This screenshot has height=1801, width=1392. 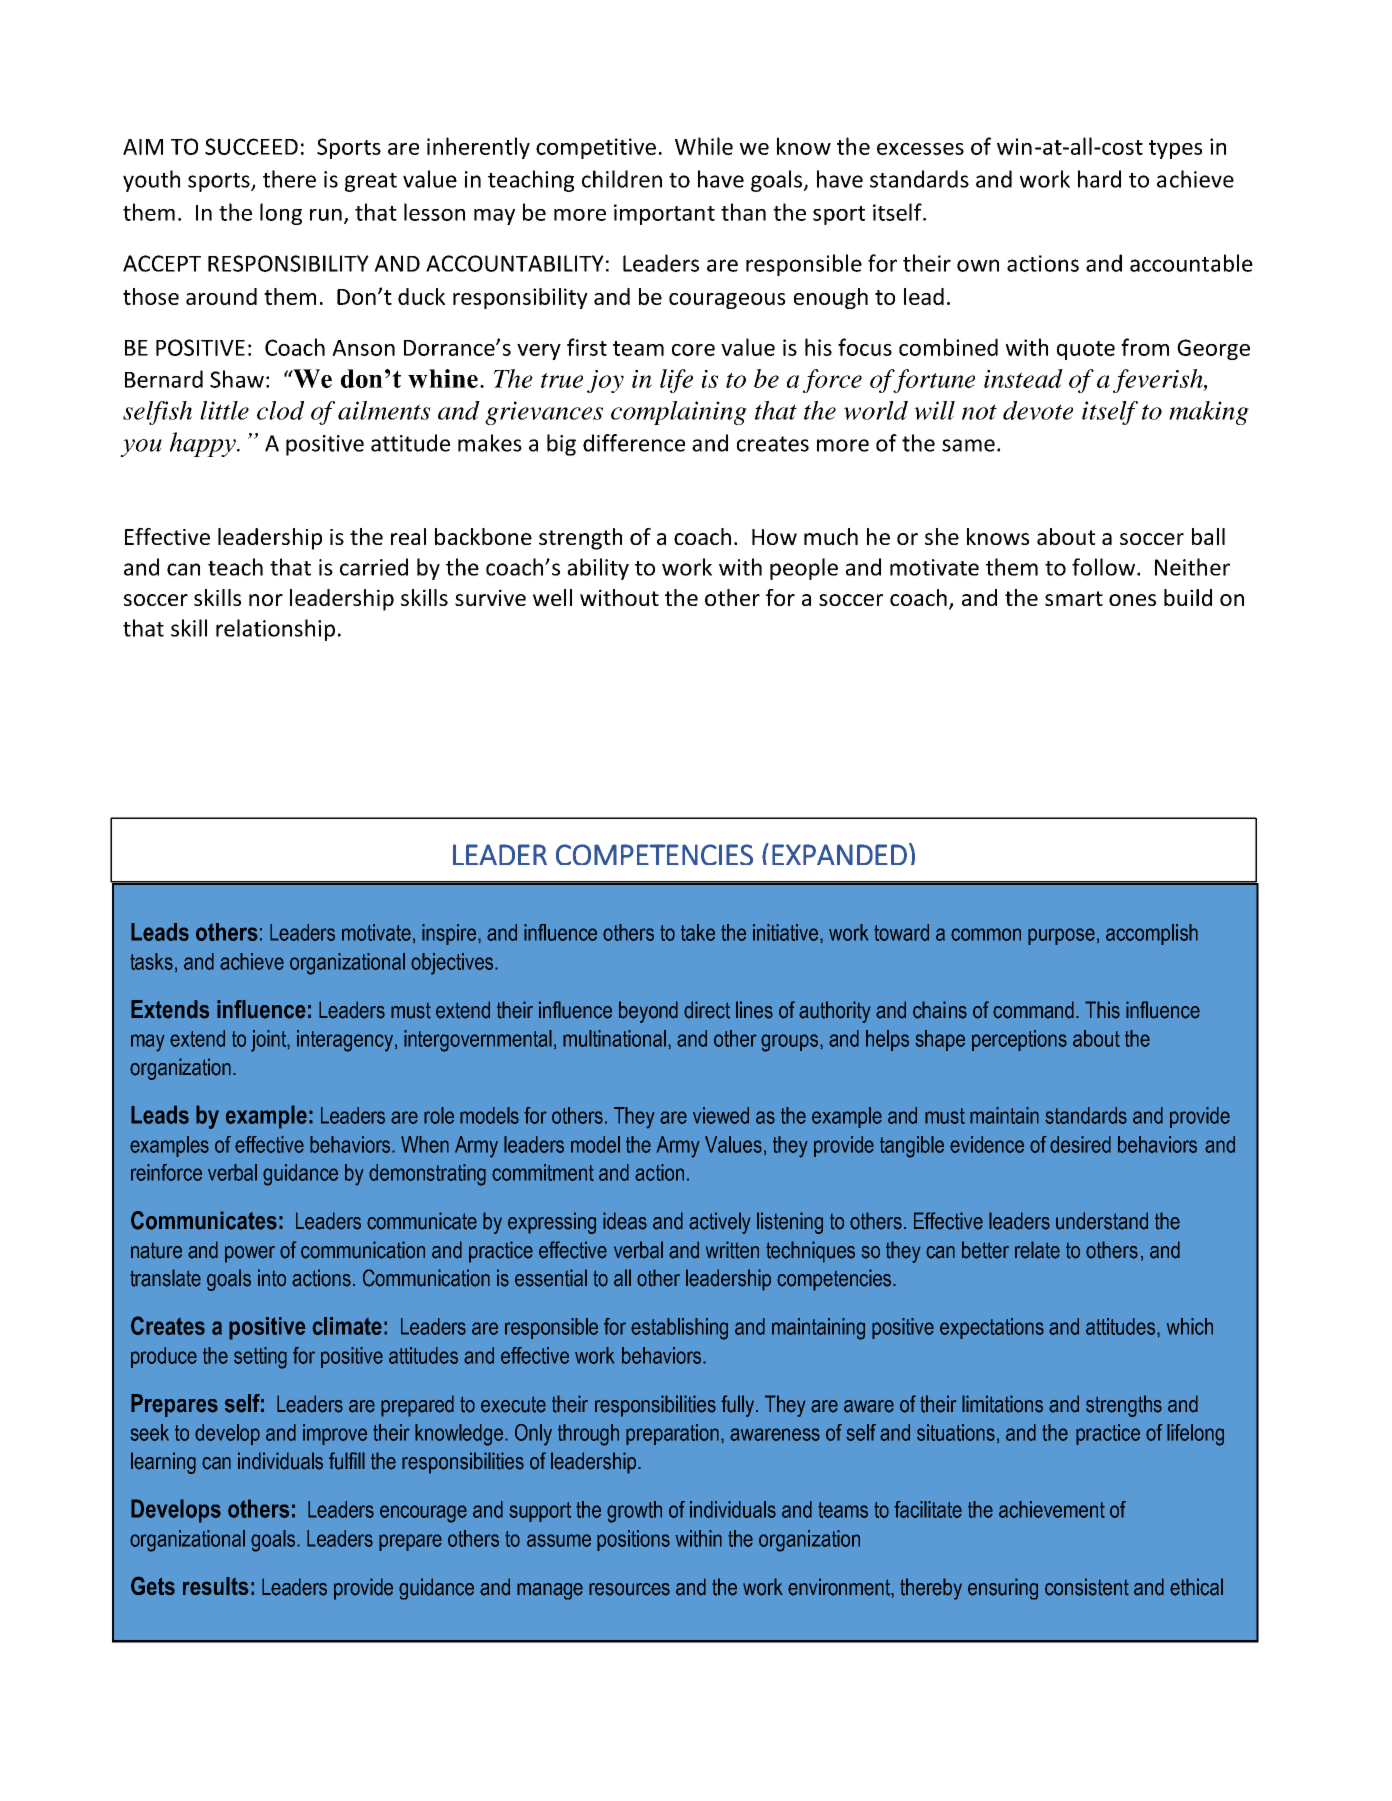 What do you see at coordinates (326, 215) in the screenshot?
I see `run` at bounding box center [326, 215].
